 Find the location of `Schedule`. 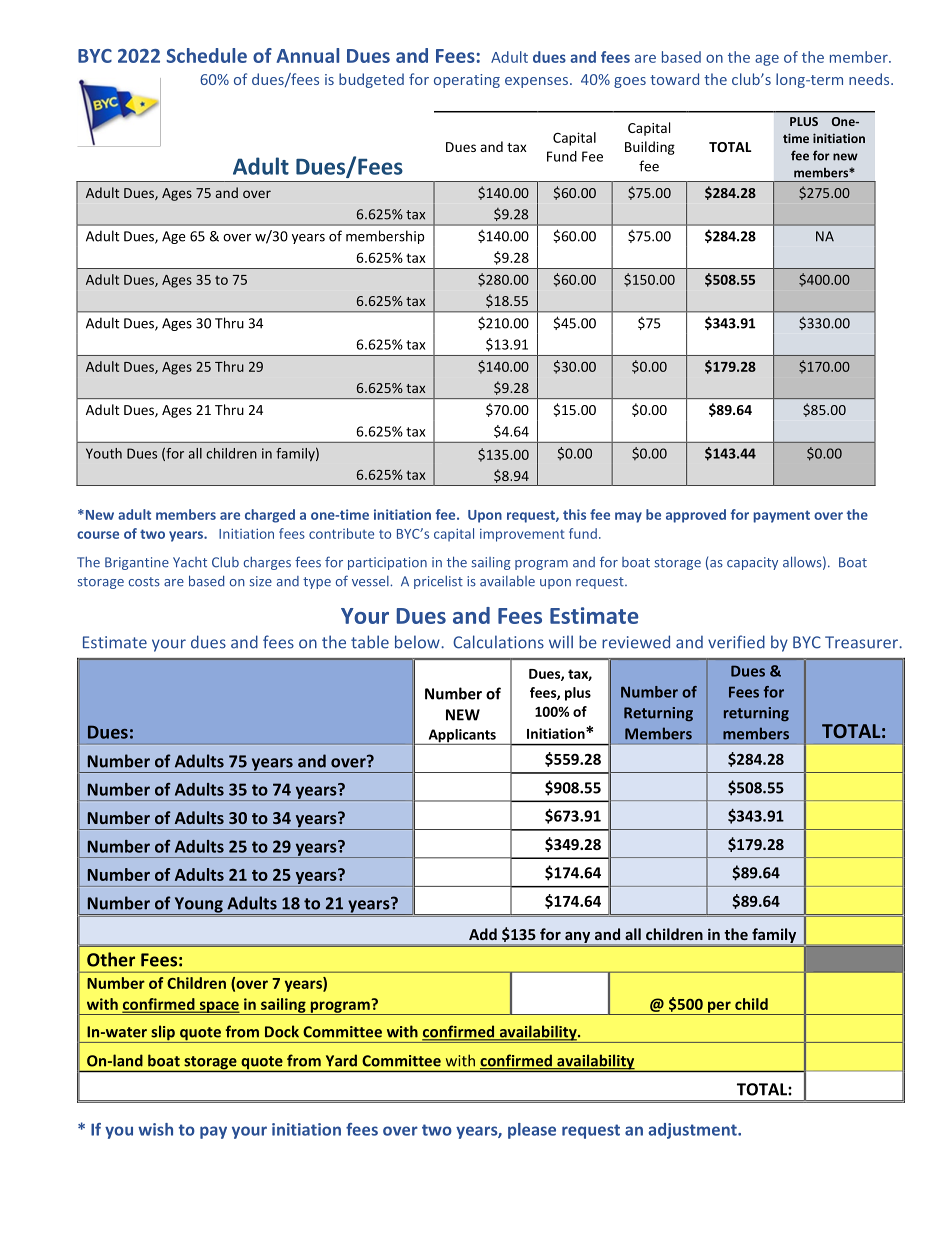

Schedule is located at coordinates (206, 55).
